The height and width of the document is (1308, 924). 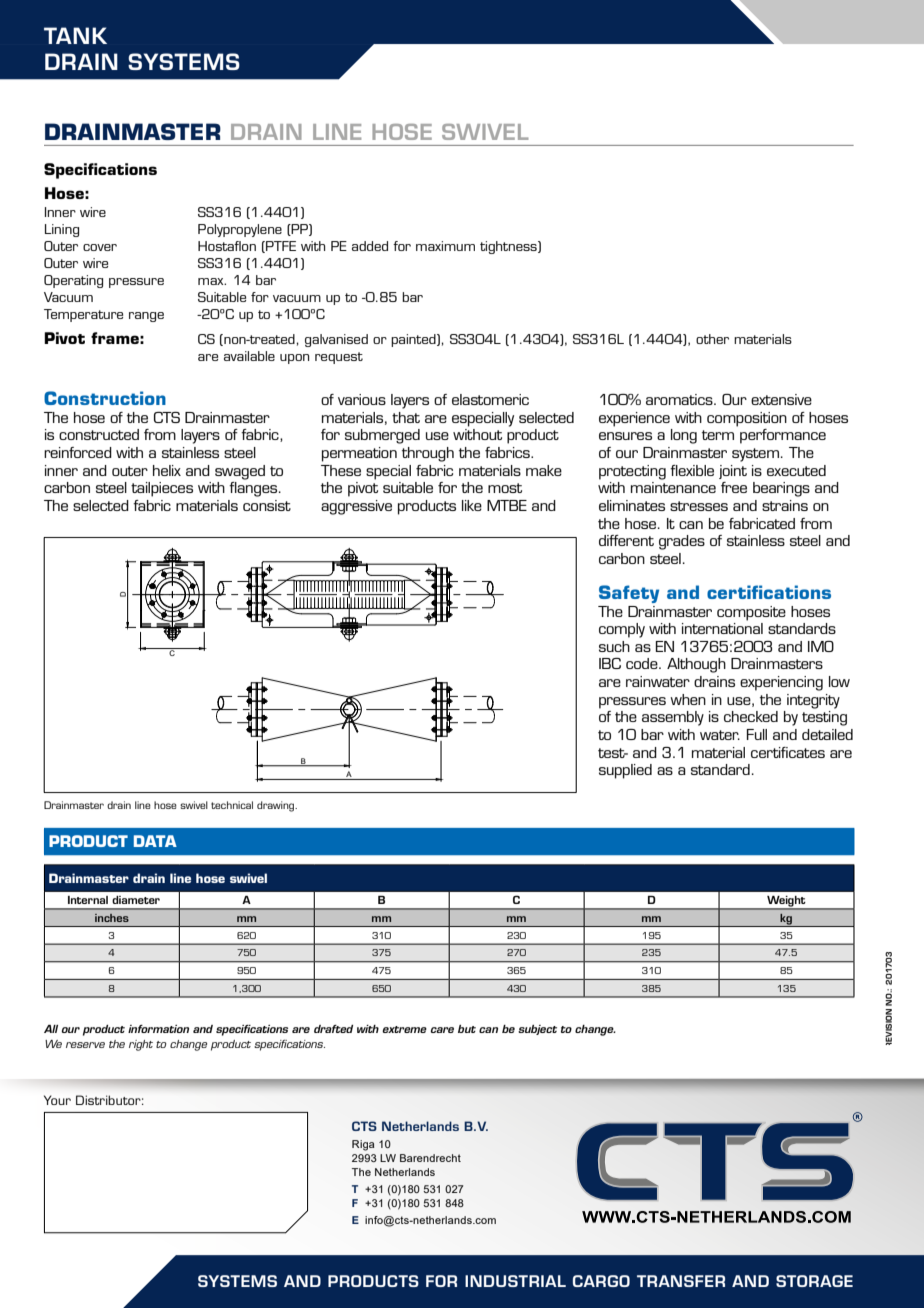 What do you see at coordinates (515, 1281) in the document?
I see `INDUSTRIAL` at bounding box center [515, 1281].
